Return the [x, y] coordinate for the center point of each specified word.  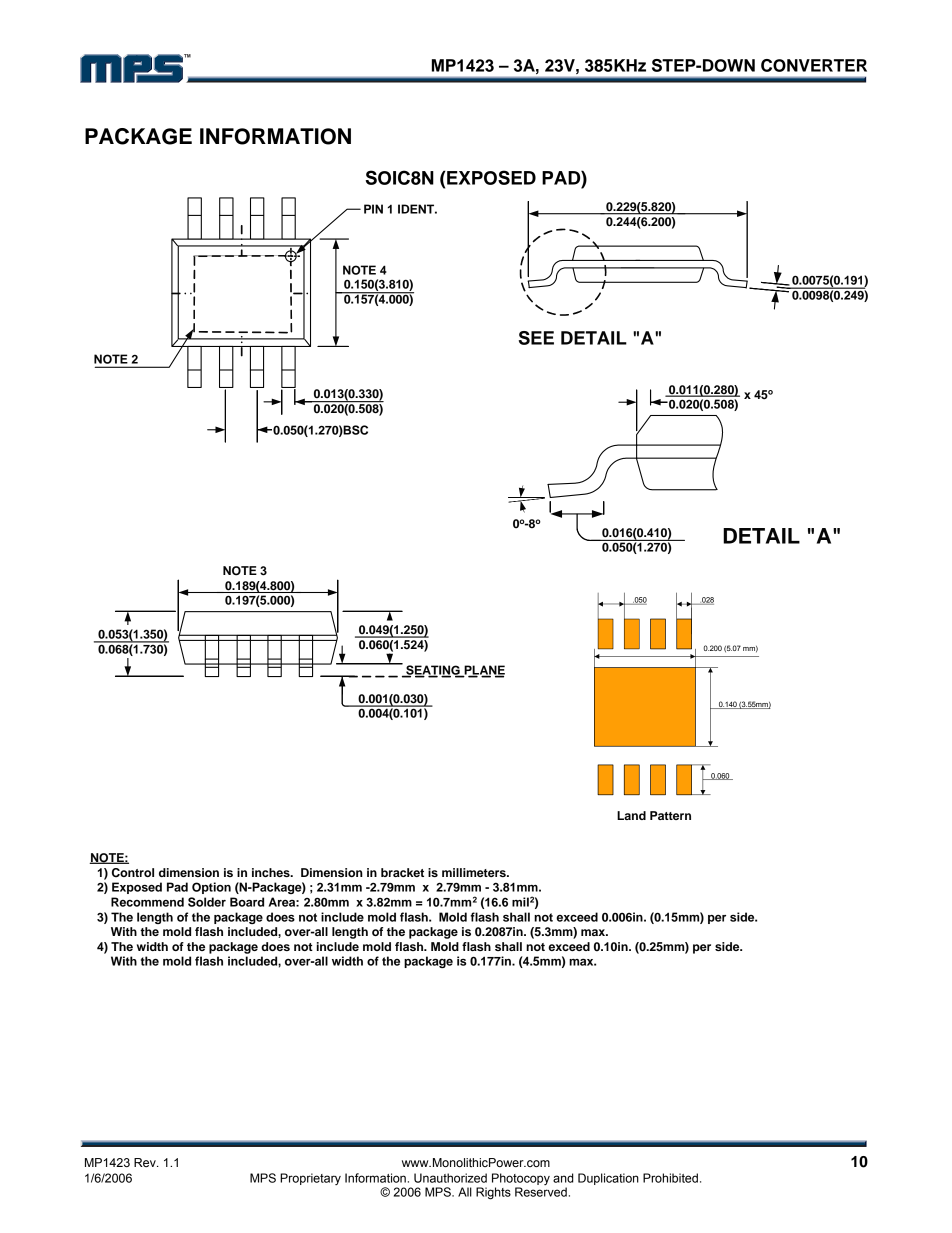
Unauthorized [450, 1178]
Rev [146, 1162]
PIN [373, 209]
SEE [536, 338]
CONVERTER [814, 65]
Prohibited [670, 1178]
